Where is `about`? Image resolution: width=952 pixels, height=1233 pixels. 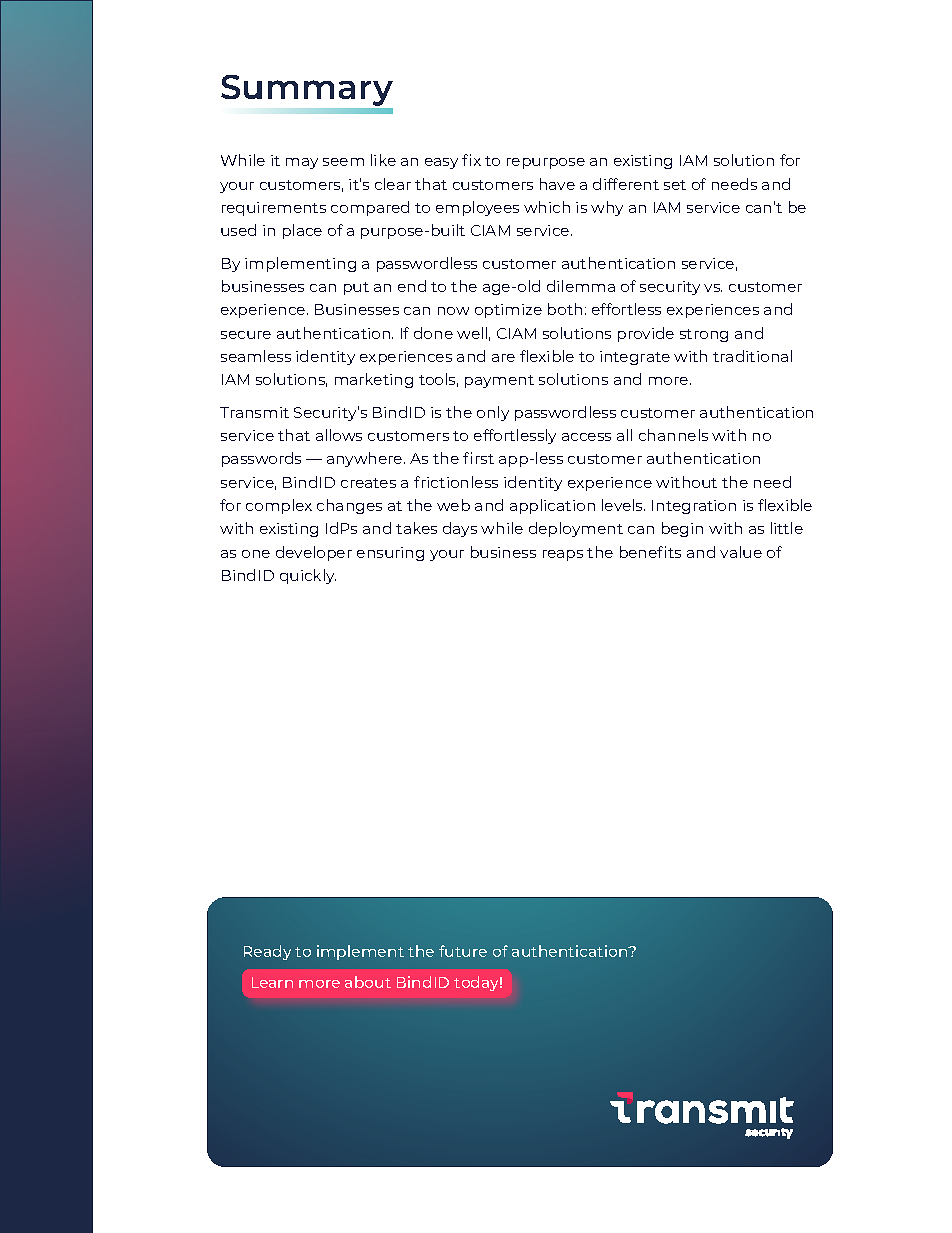
about is located at coordinates (368, 982).
